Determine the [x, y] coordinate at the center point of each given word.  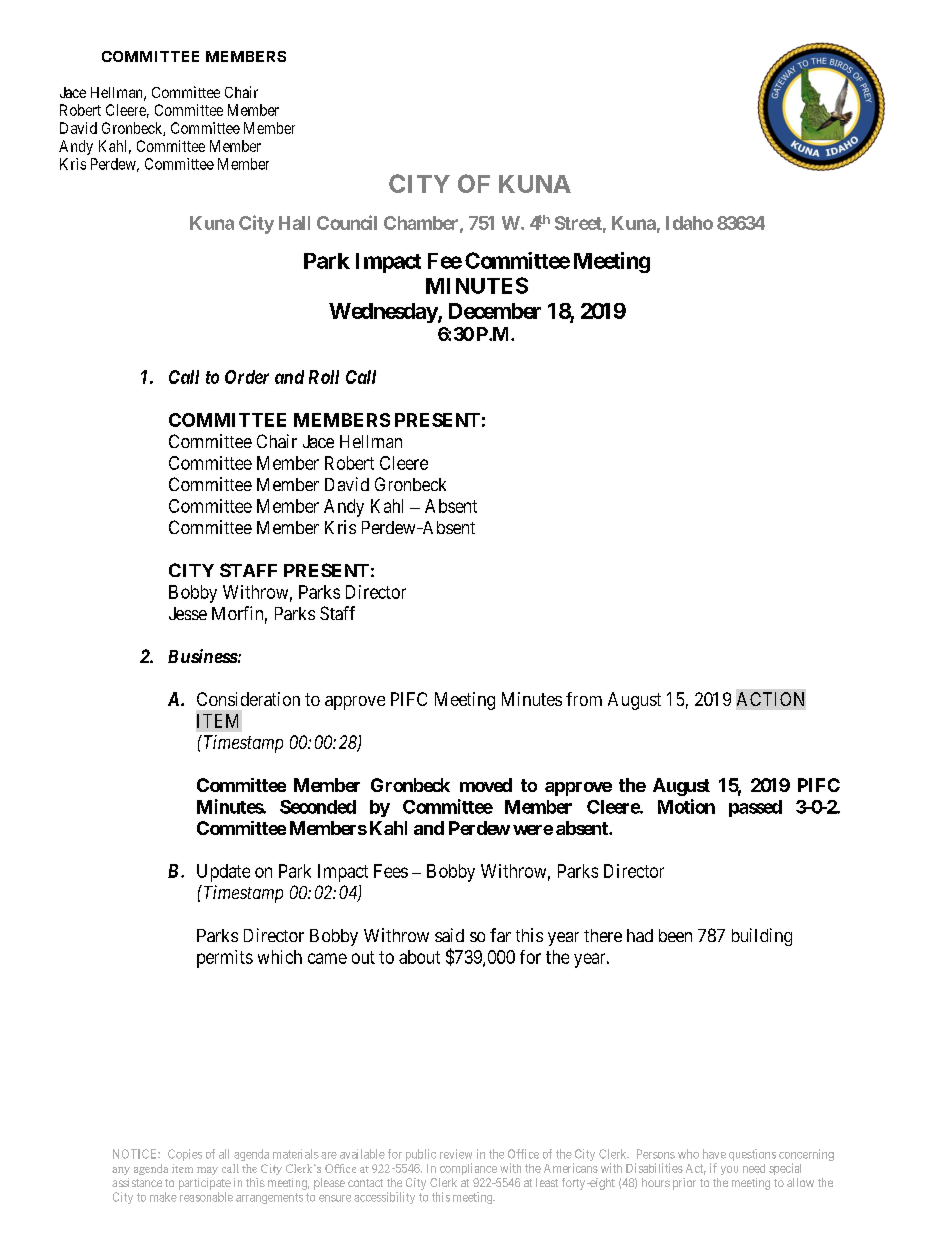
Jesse [188, 613]
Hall [294, 223]
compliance [468, 1169]
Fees [391, 871]
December [495, 311]
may [207, 1171]
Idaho [689, 223]
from [584, 699]
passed [755, 808]
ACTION [770, 699]
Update [223, 873]
